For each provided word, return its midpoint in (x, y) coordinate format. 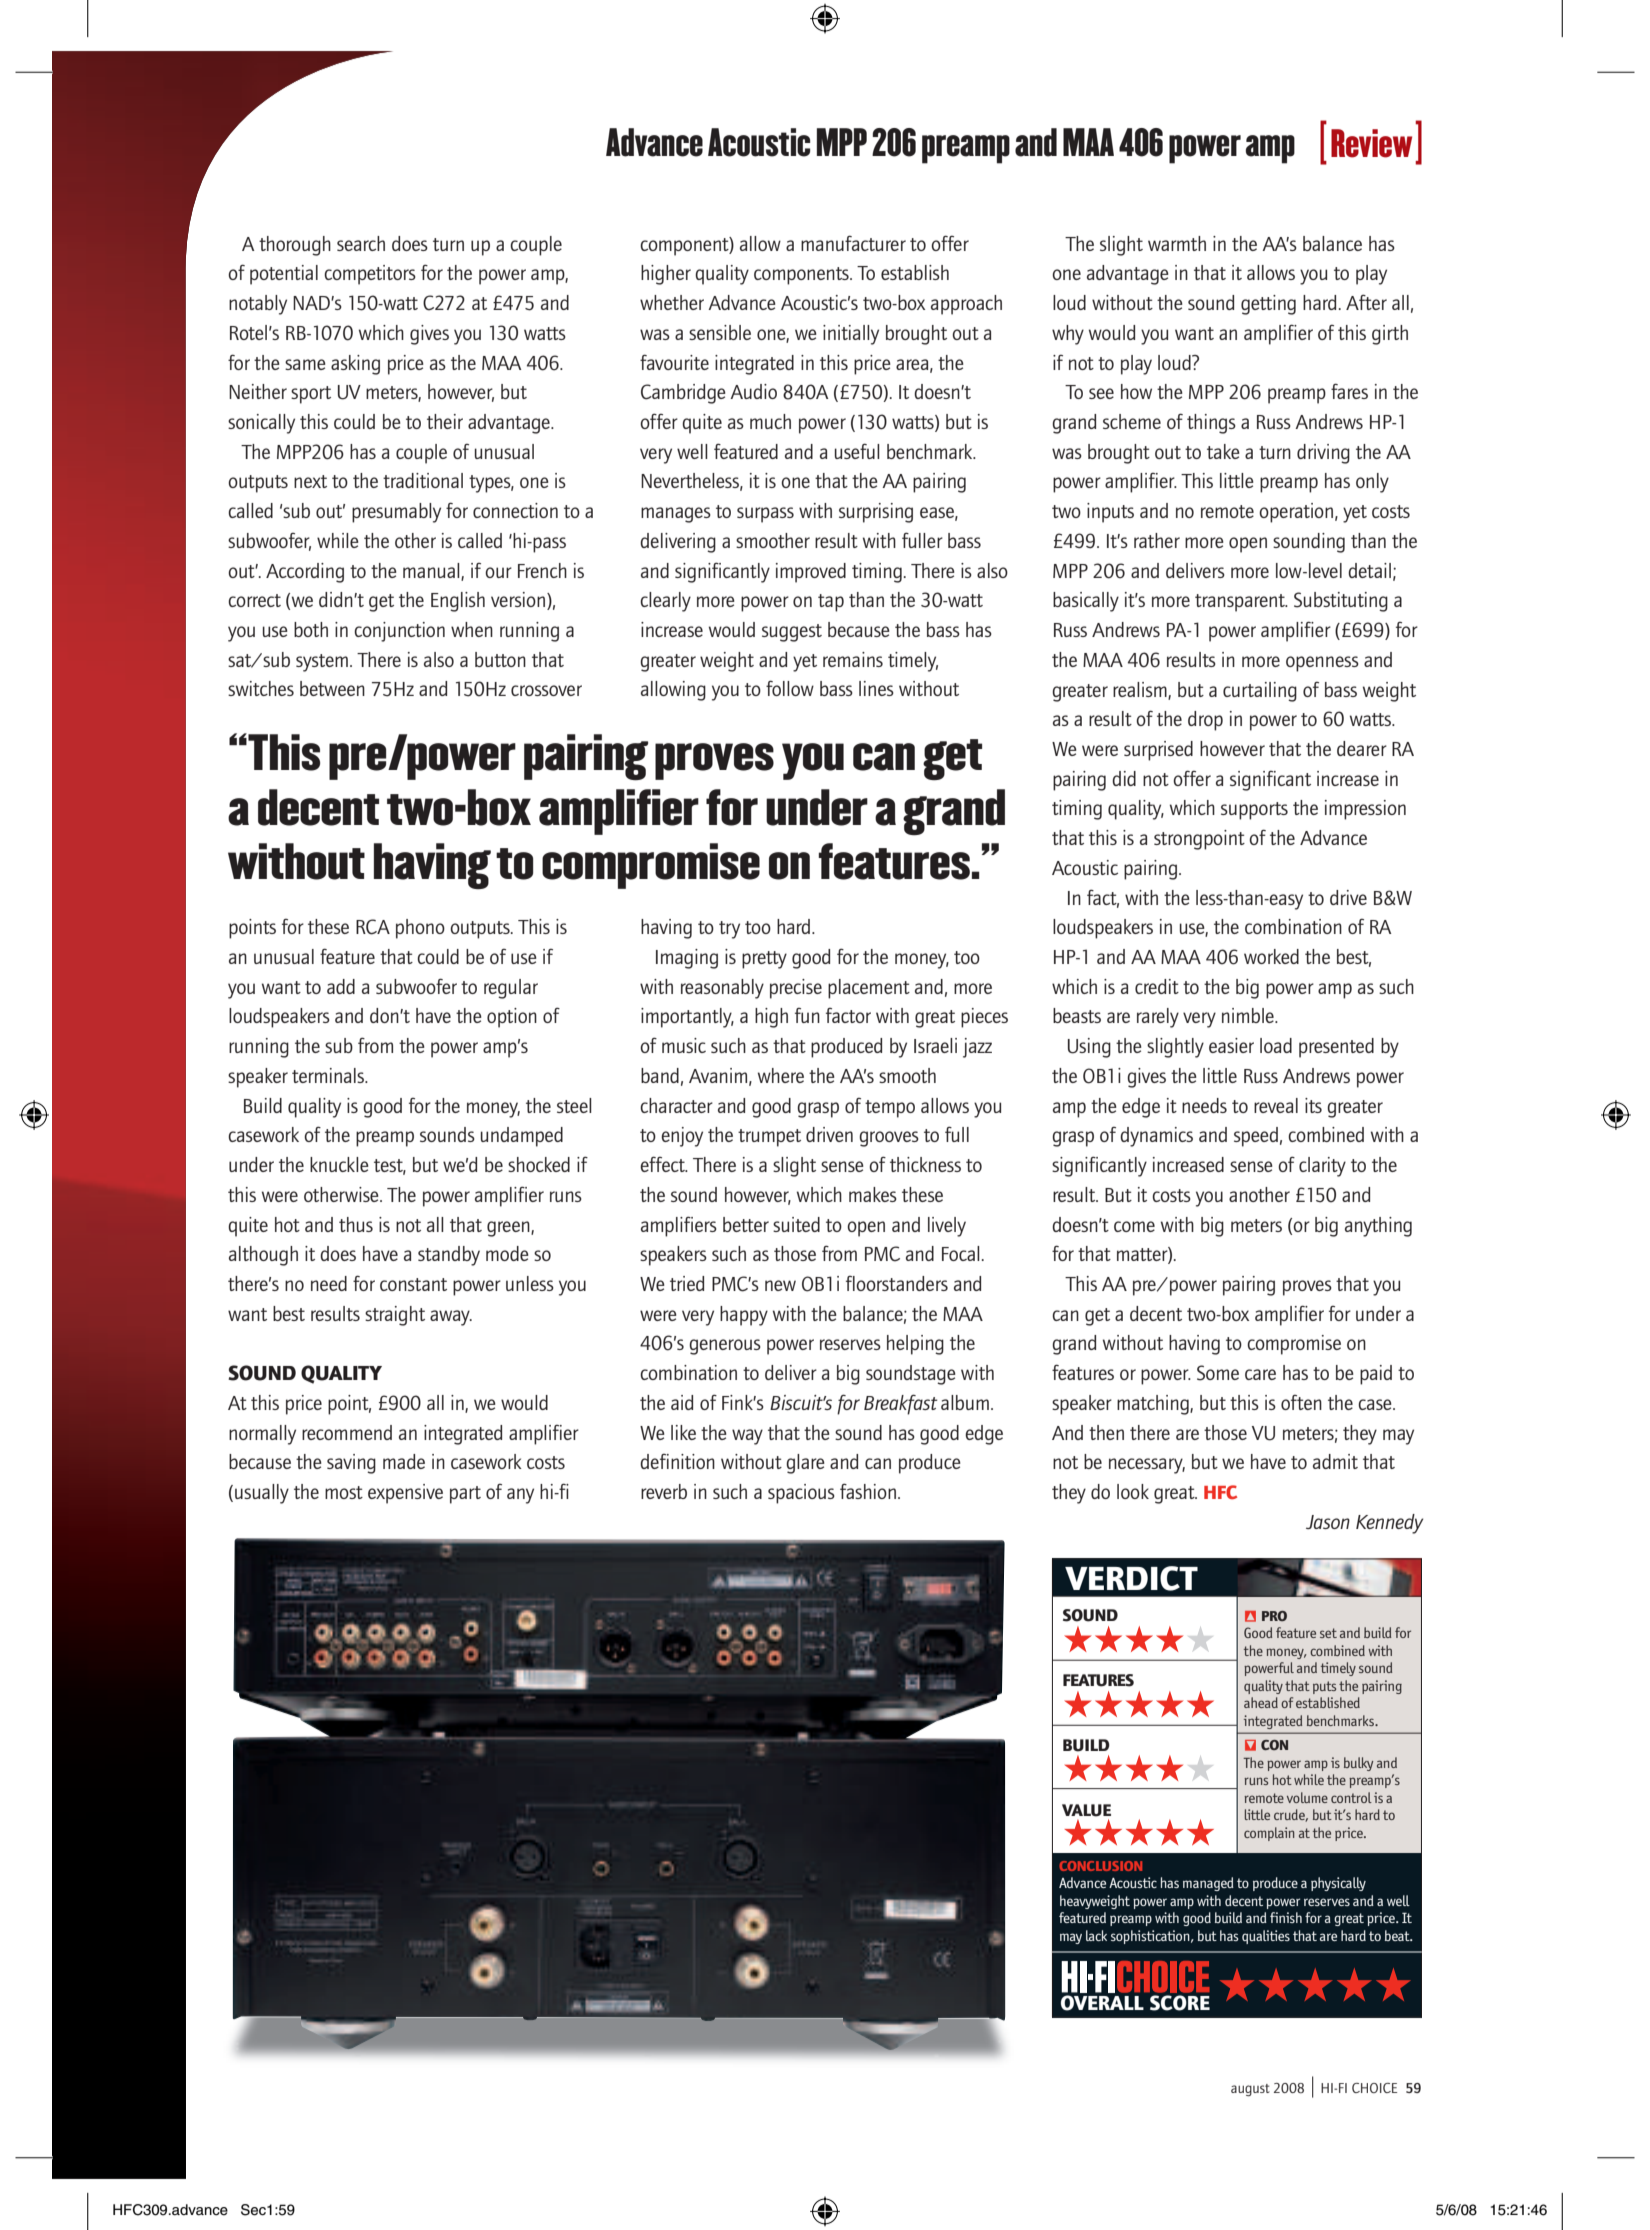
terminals (329, 1075)
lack (1096, 1935)
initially (851, 335)
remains (853, 659)
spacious (801, 1494)
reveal (1276, 1105)
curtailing (1260, 692)
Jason (1328, 1522)
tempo (890, 1109)
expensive (405, 1494)
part (465, 1495)
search (361, 243)
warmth (1177, 243)
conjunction (399, 632)
